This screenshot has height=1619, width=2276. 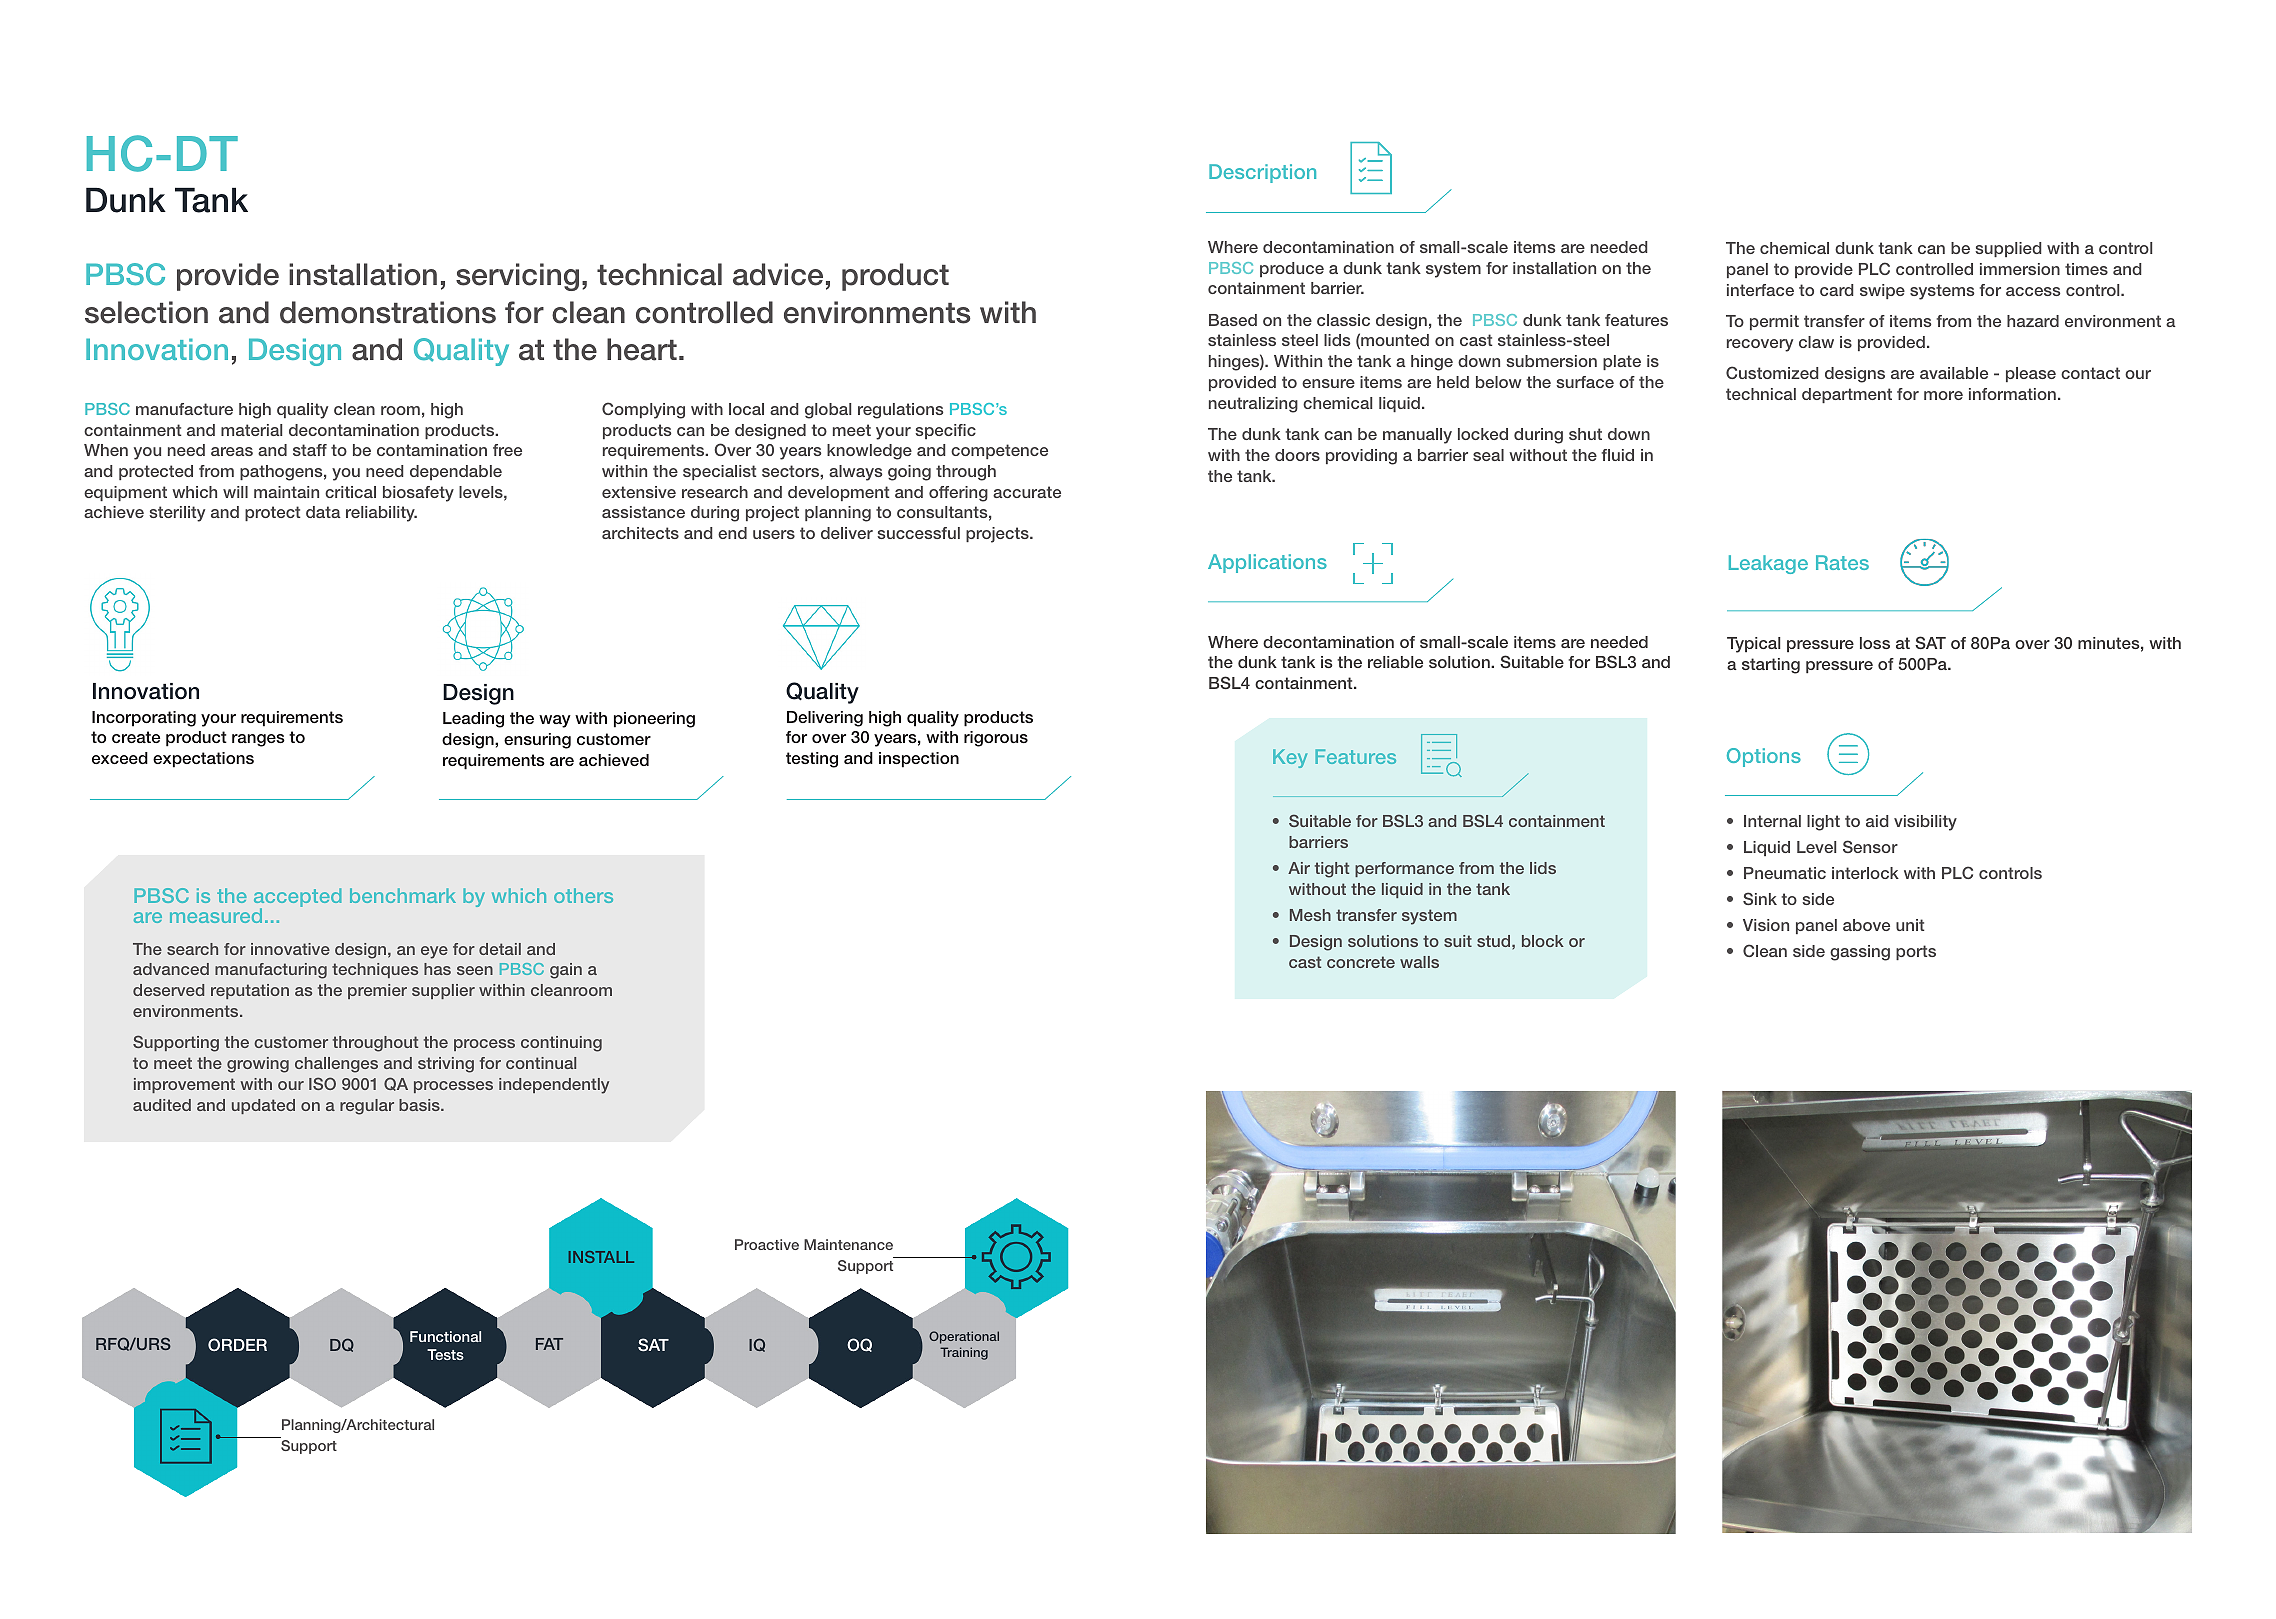 What do you see at coordinates (1764, 757) in the screenshot?
I see `Options` at bounding box center [1764, 757].
